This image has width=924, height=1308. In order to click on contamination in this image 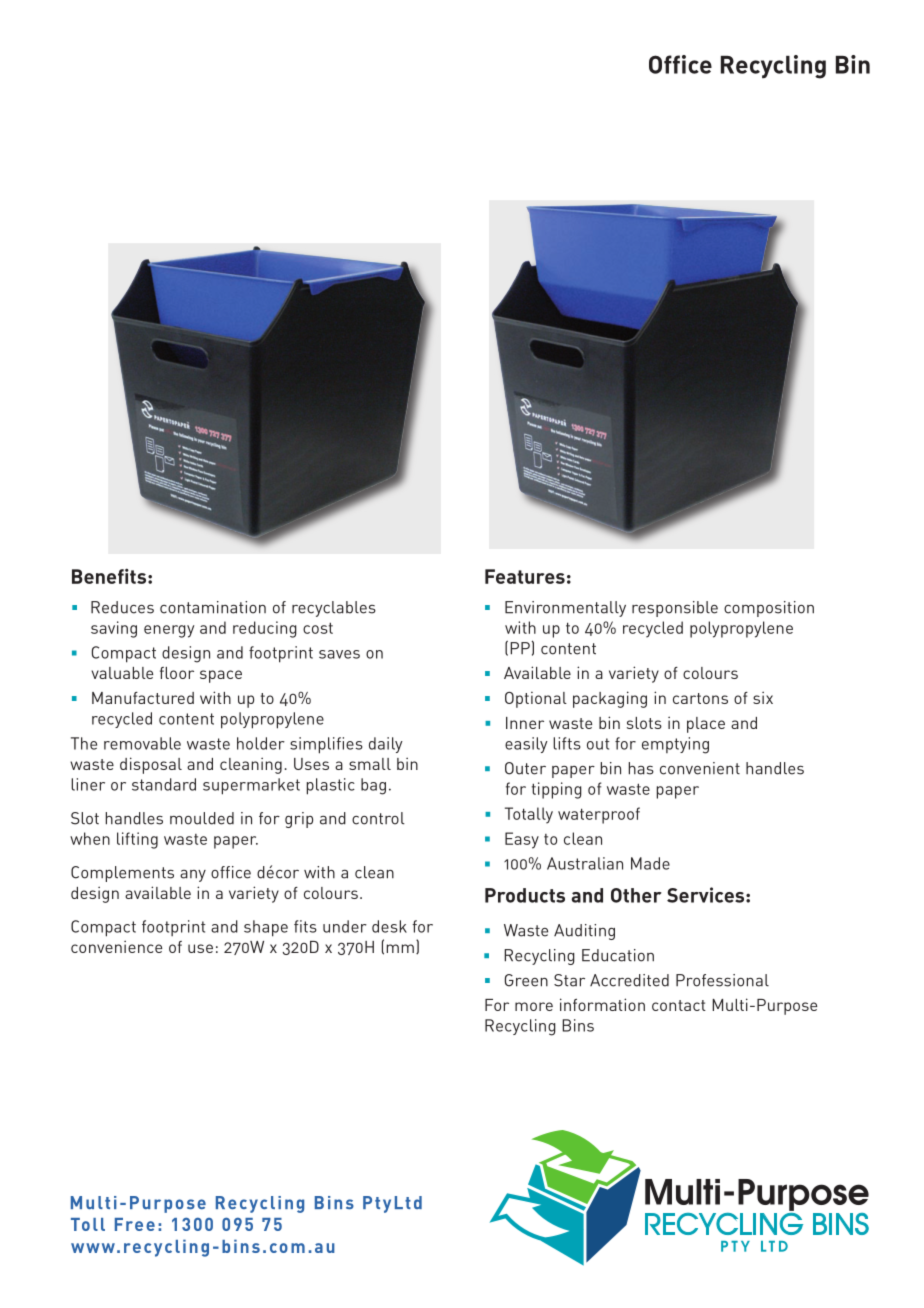, I will do `click(213, 607)`.
